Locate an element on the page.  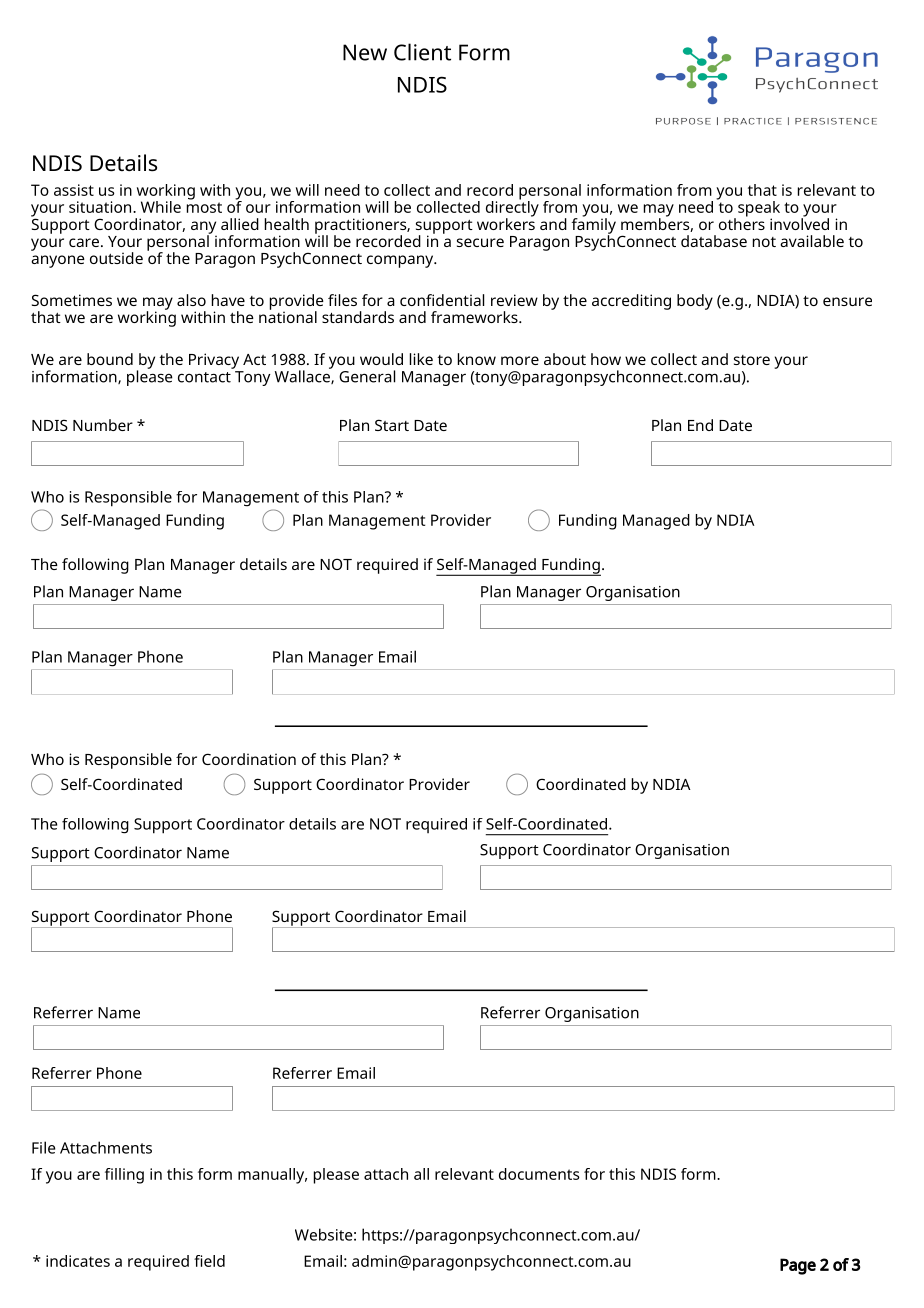
Client is located at coordinates (422, 52).
